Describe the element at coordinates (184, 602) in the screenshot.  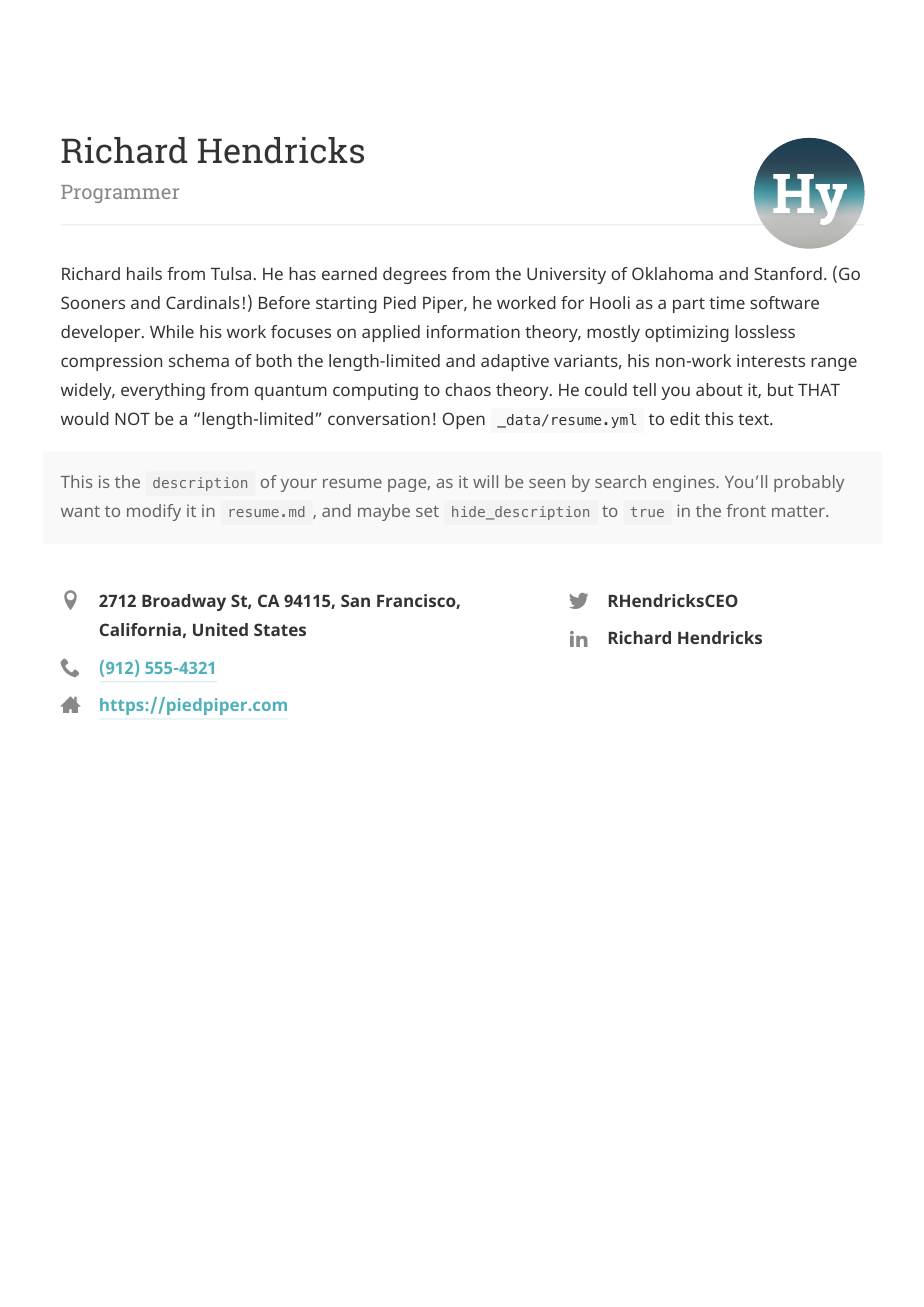
I see `Broadway` at that location.
